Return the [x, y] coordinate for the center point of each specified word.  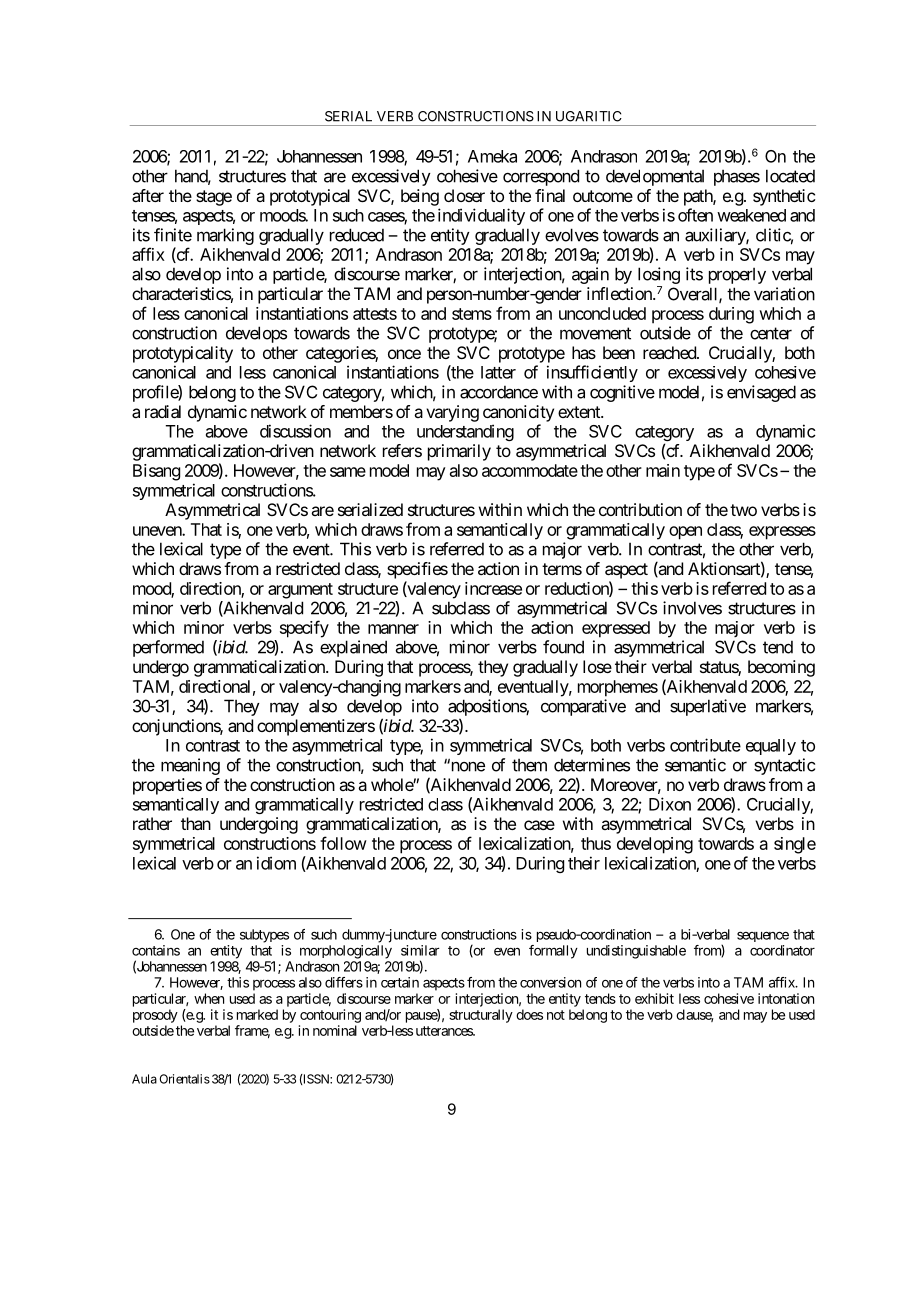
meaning [190, 766]
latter [498, 372]
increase [493, 588]
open [685, 533]
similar [420, 950]
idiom [276, 863]
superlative [708, 707]
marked [257, 1014]
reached [670, 352]
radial [163, 411]
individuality [481, 216]
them [529, 765]
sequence [763, 936]
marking [225, 236]
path [699, 197]
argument [300, 591]
